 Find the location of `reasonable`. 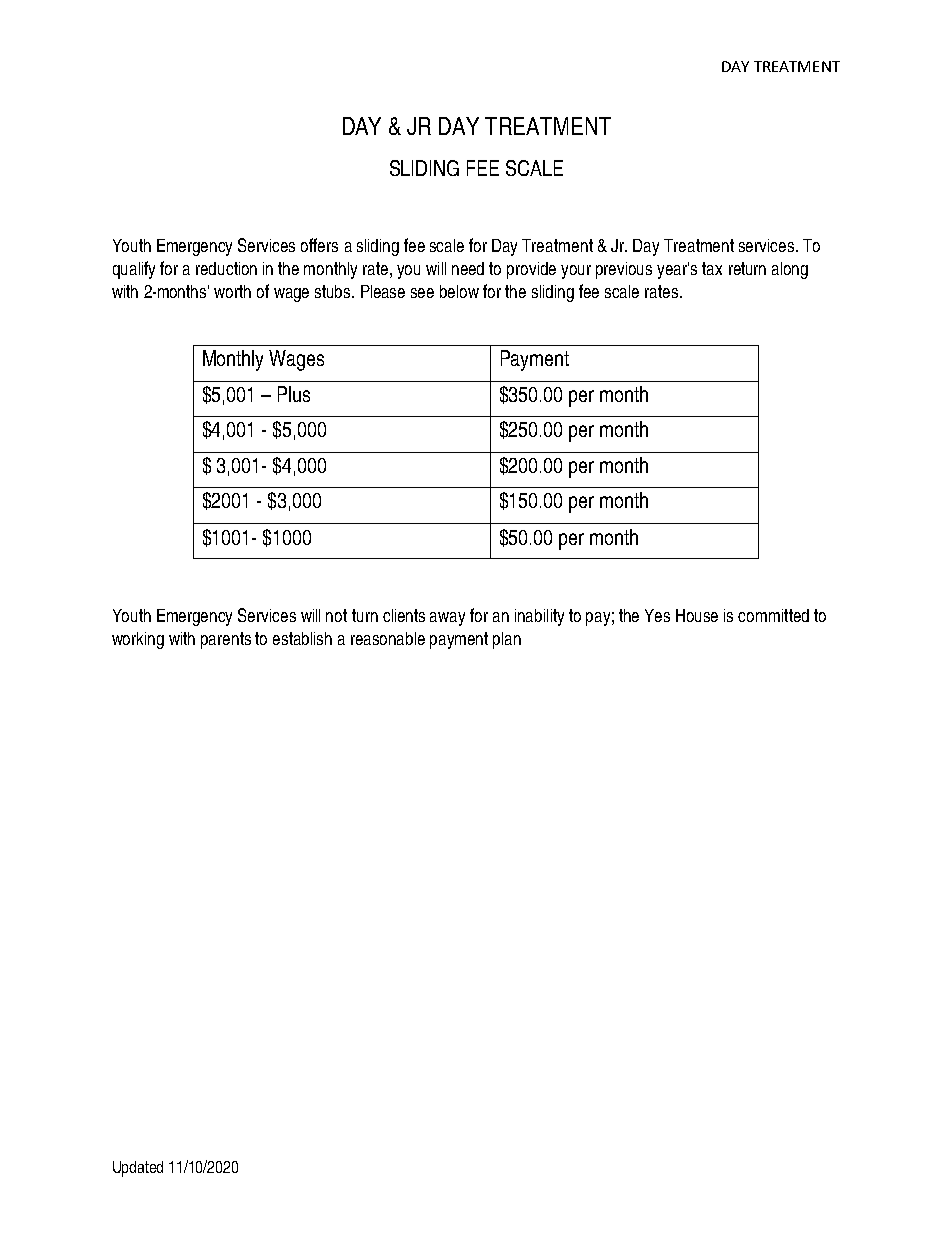

reasonable is located at coordinates (388, 638).
